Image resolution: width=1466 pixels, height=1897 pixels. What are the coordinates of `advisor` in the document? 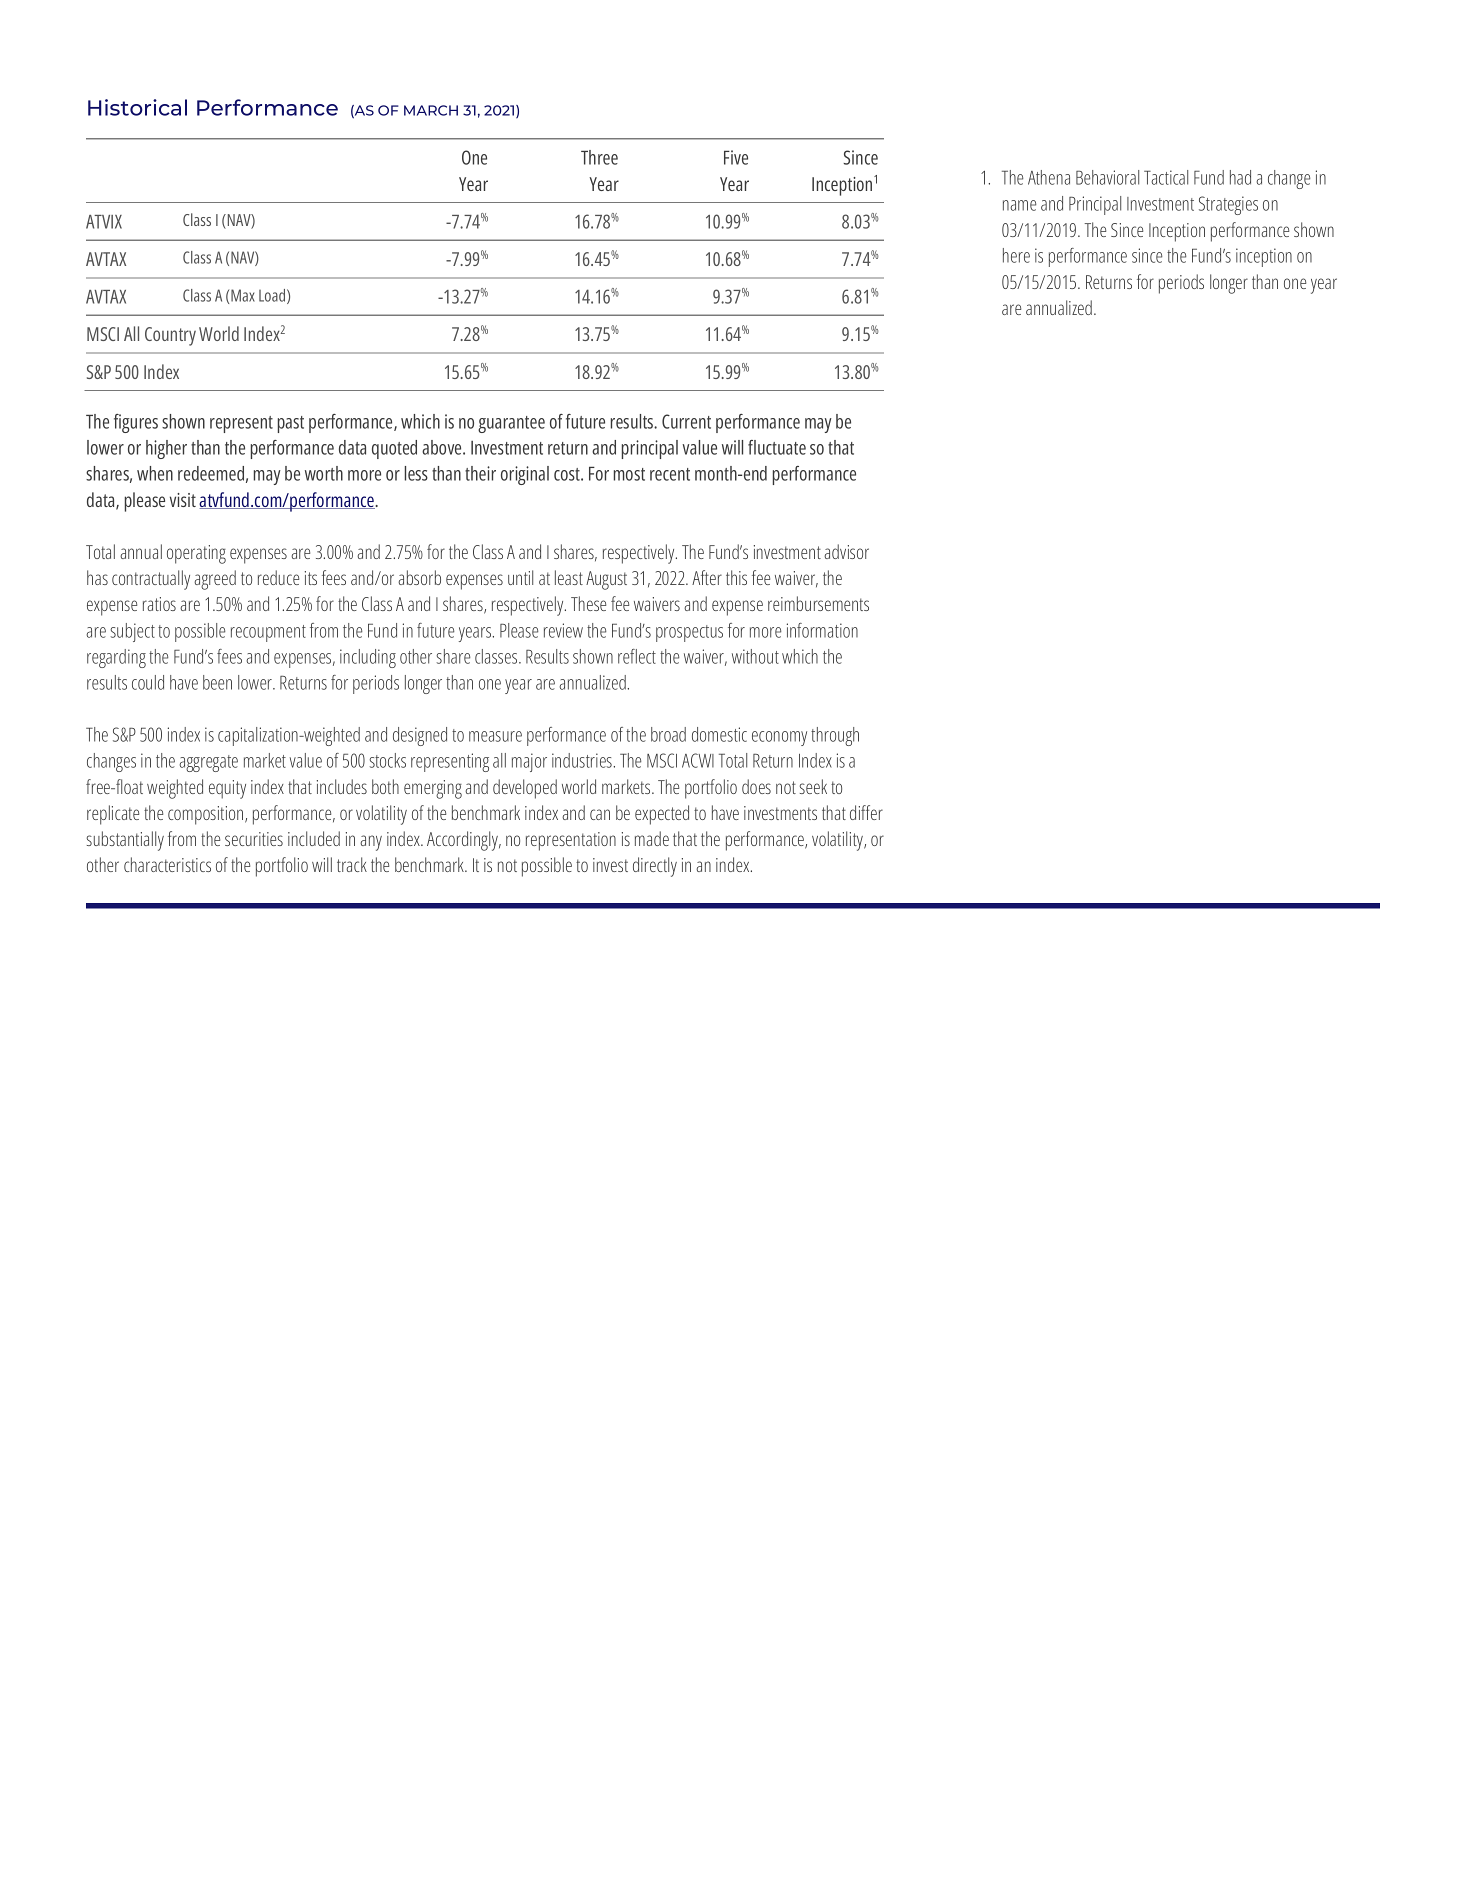 It's located at (846, 551).
